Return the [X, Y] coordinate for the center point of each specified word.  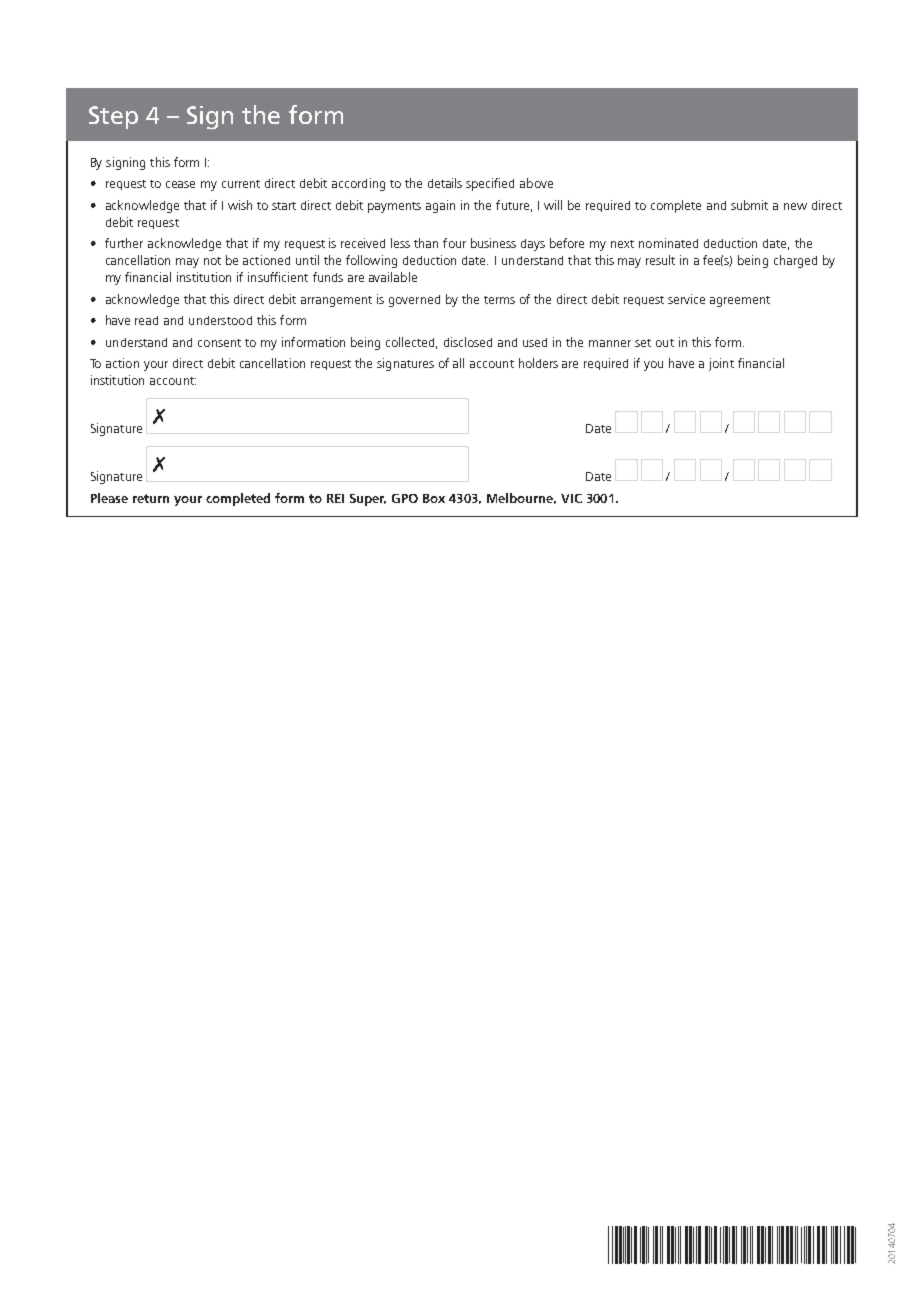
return [151, 498]
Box [434, 498]
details [445, 183]
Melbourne [521, 498]
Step [113, 117]
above [536, 183]
